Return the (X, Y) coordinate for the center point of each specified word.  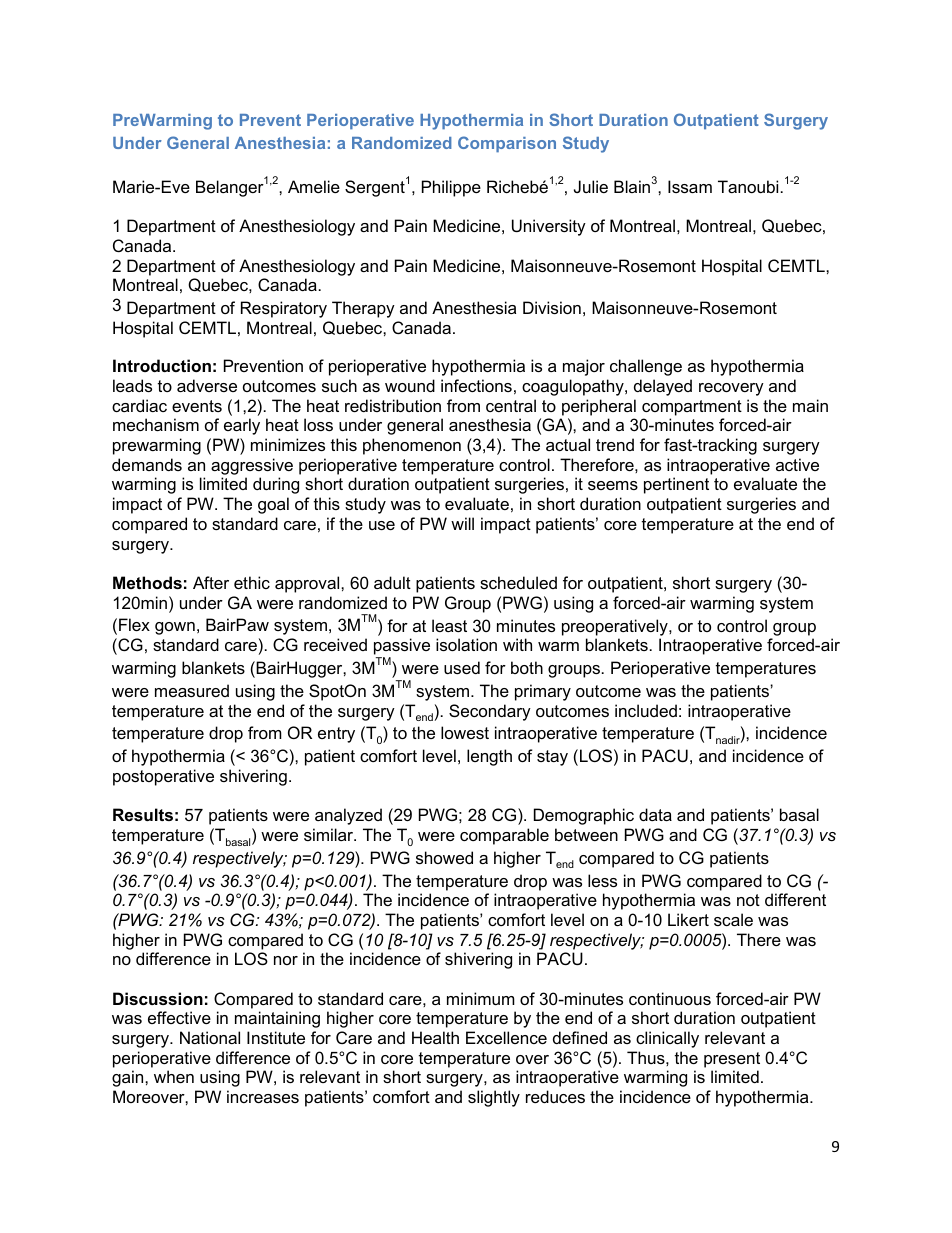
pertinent (676, 485)
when (174, 1076)
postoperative (163, 777)
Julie (591, 186)
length (489, 757)
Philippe (451, 188)
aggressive (252, 466)
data (655, 814)
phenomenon (412, 446)
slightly (494, 1098)
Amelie (314, 186)
